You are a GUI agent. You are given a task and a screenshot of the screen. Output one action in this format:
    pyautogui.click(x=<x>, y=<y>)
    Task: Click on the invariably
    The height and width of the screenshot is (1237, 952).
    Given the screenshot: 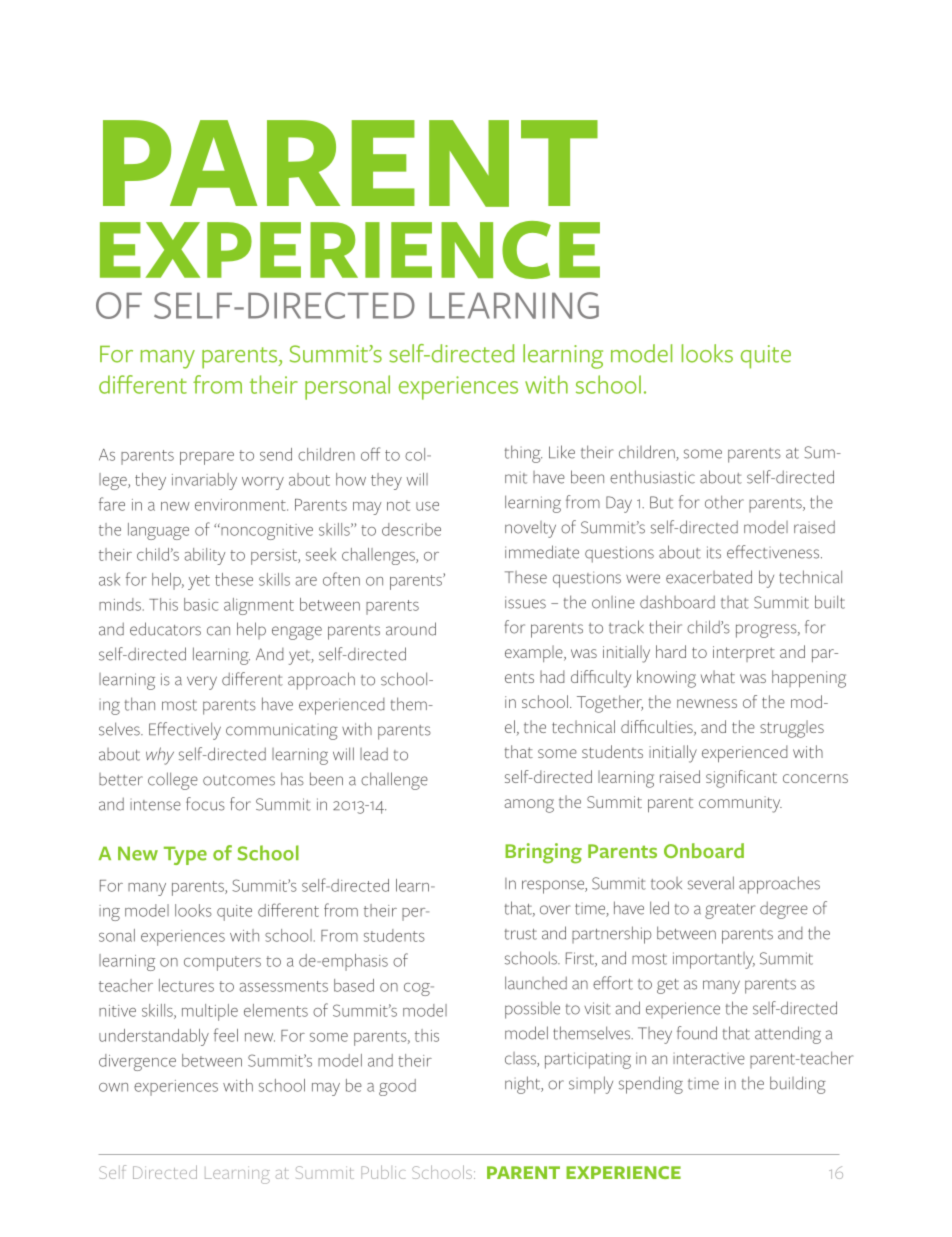 What is the action you would take?
    pyautogui.click(x=204, y=481)
